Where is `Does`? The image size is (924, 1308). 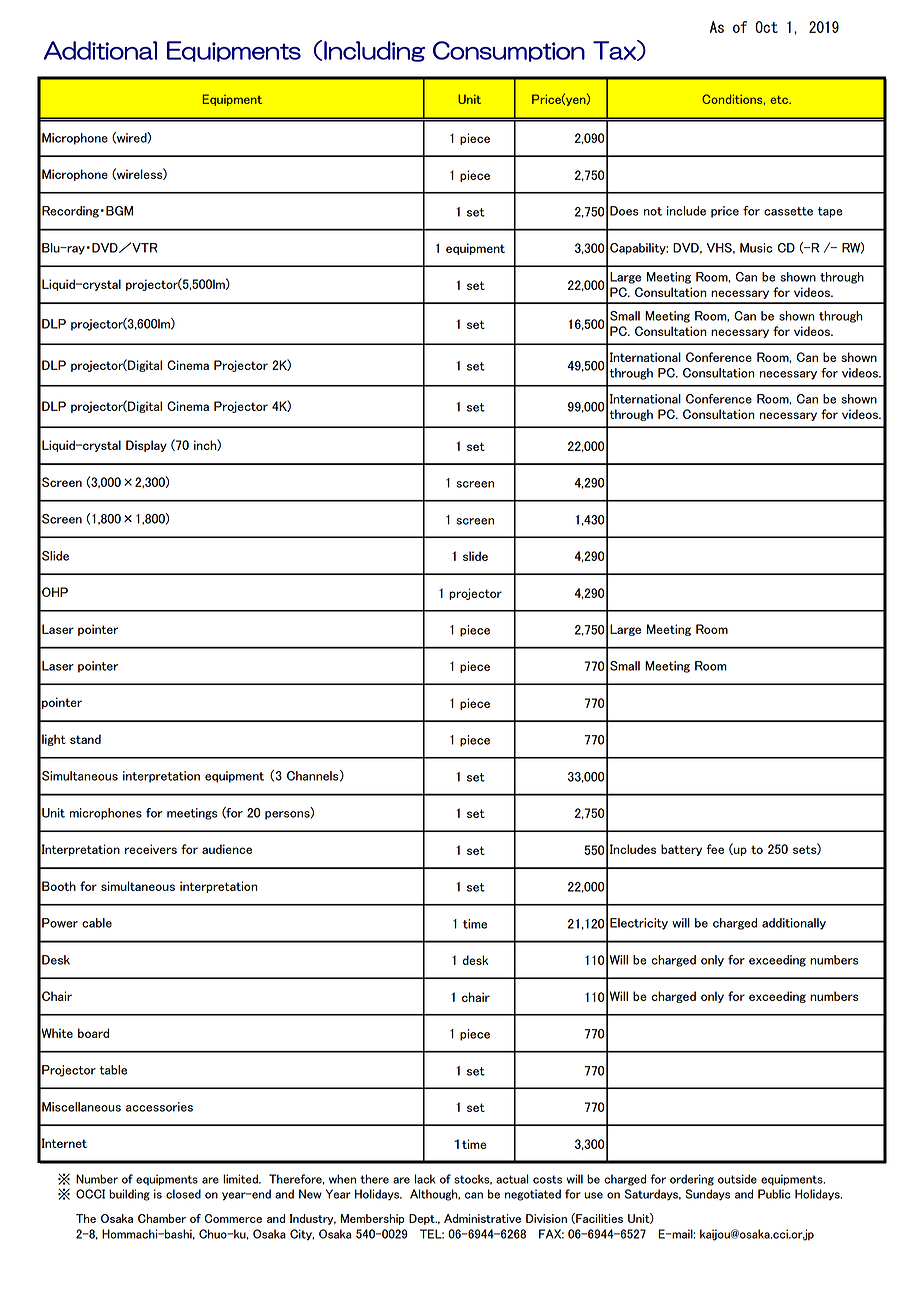 Does is located at coordinates (624, 211).
